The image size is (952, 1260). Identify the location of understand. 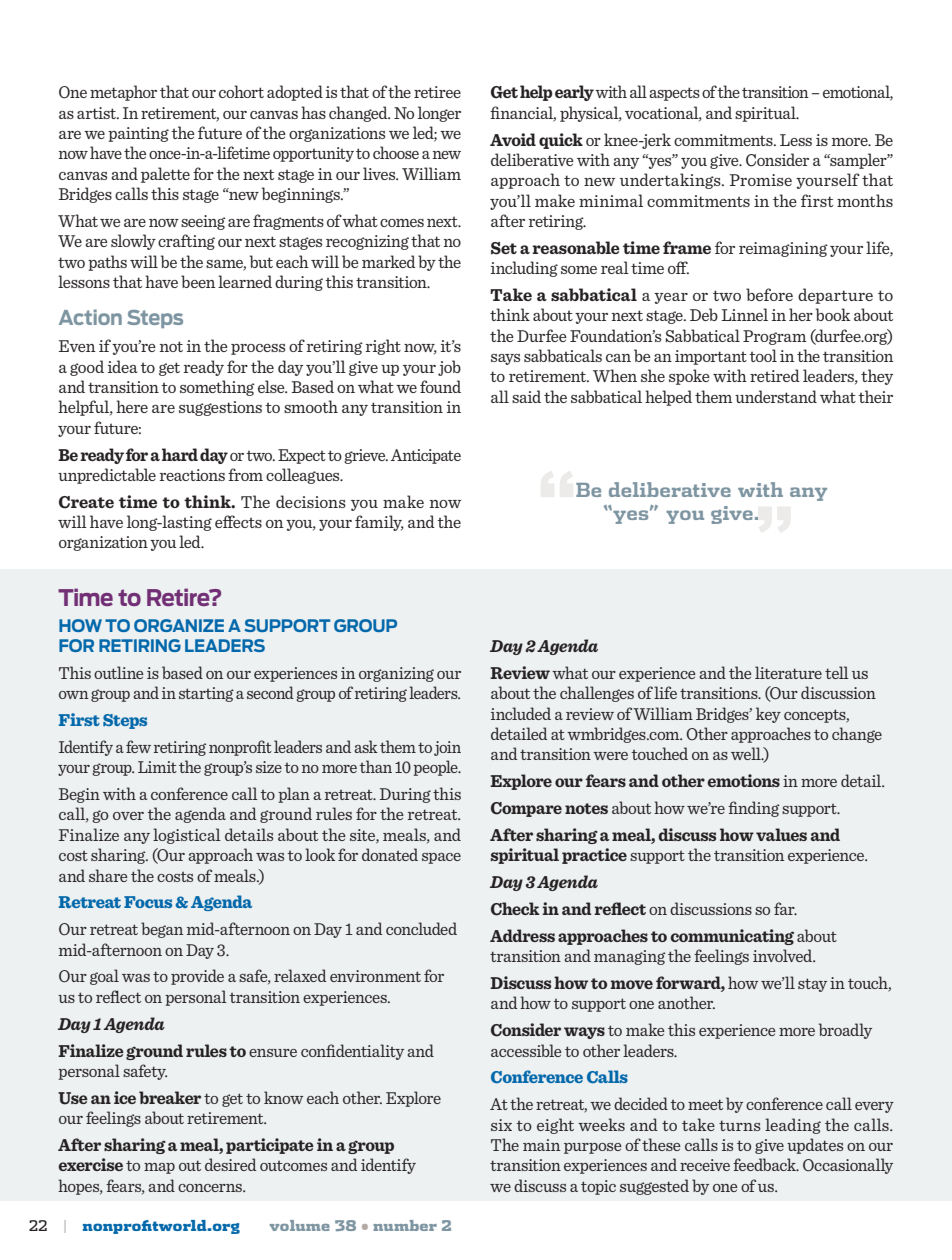
(776, 396).
